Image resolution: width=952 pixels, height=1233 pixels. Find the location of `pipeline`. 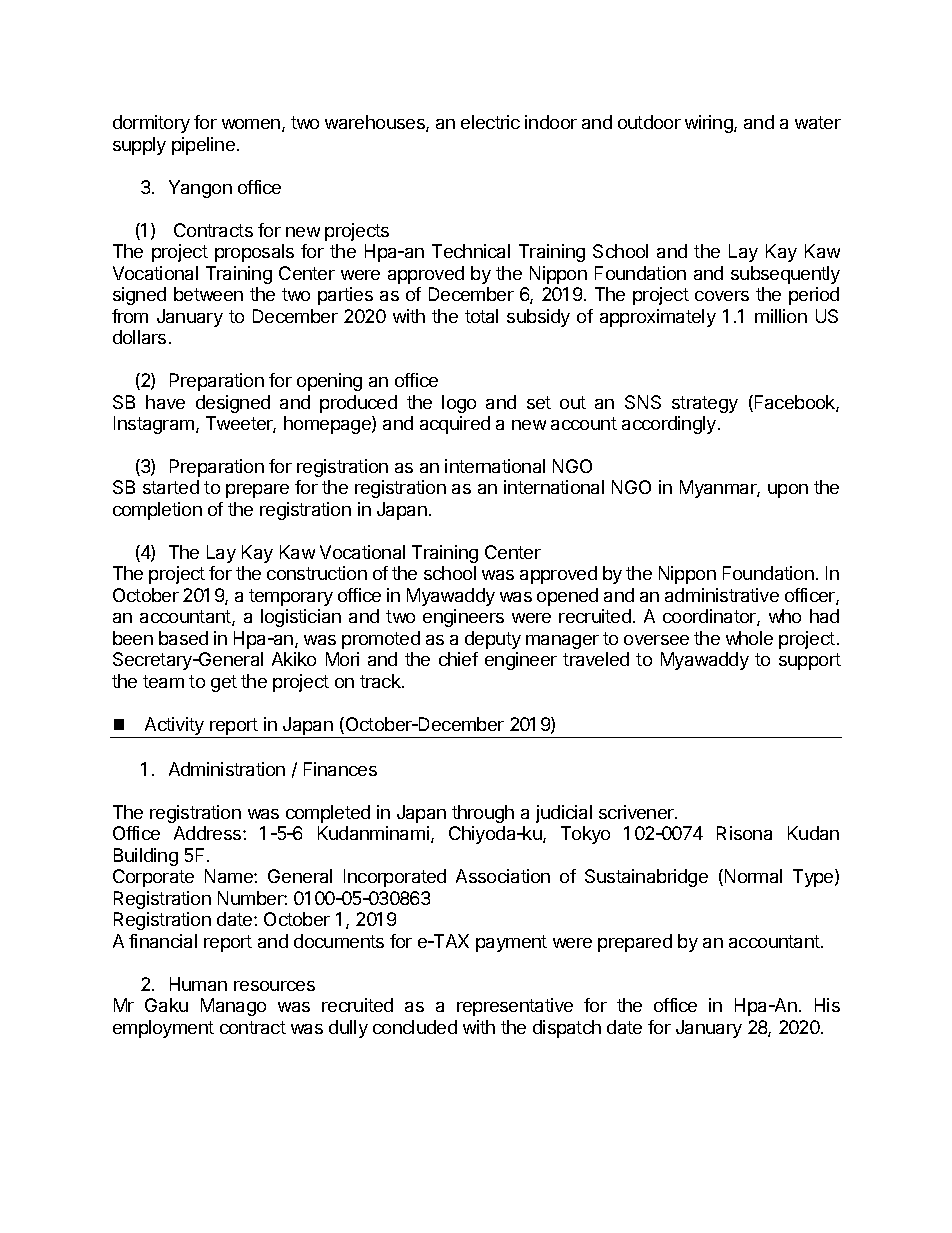

pipeline is located at coordinates (203, 146).
